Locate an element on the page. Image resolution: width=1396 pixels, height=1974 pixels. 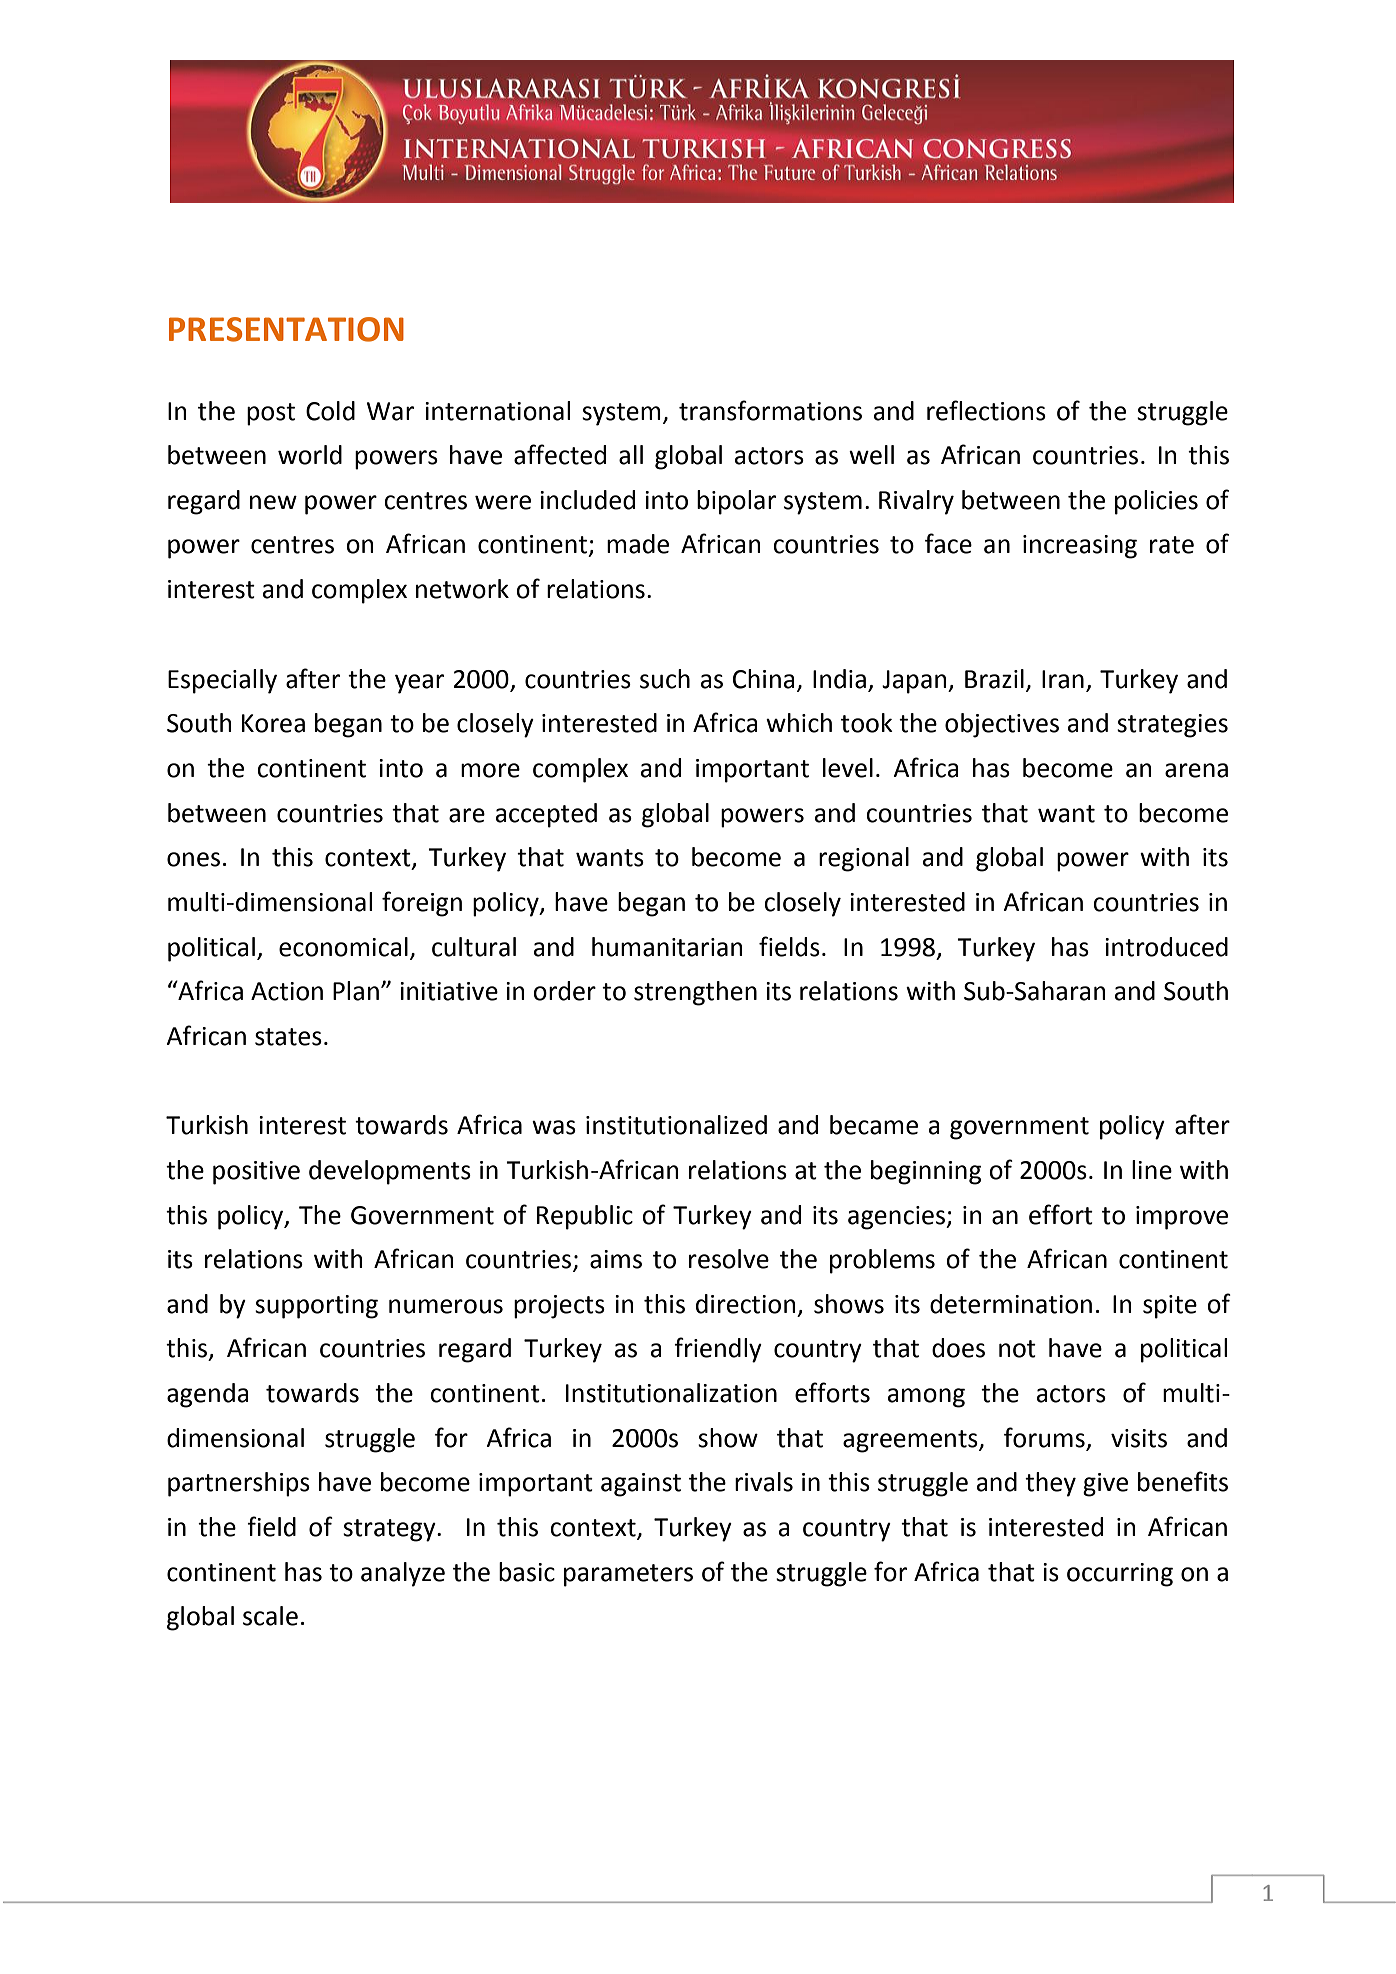
PRESENTATION is located at coordinates (286, 329).
